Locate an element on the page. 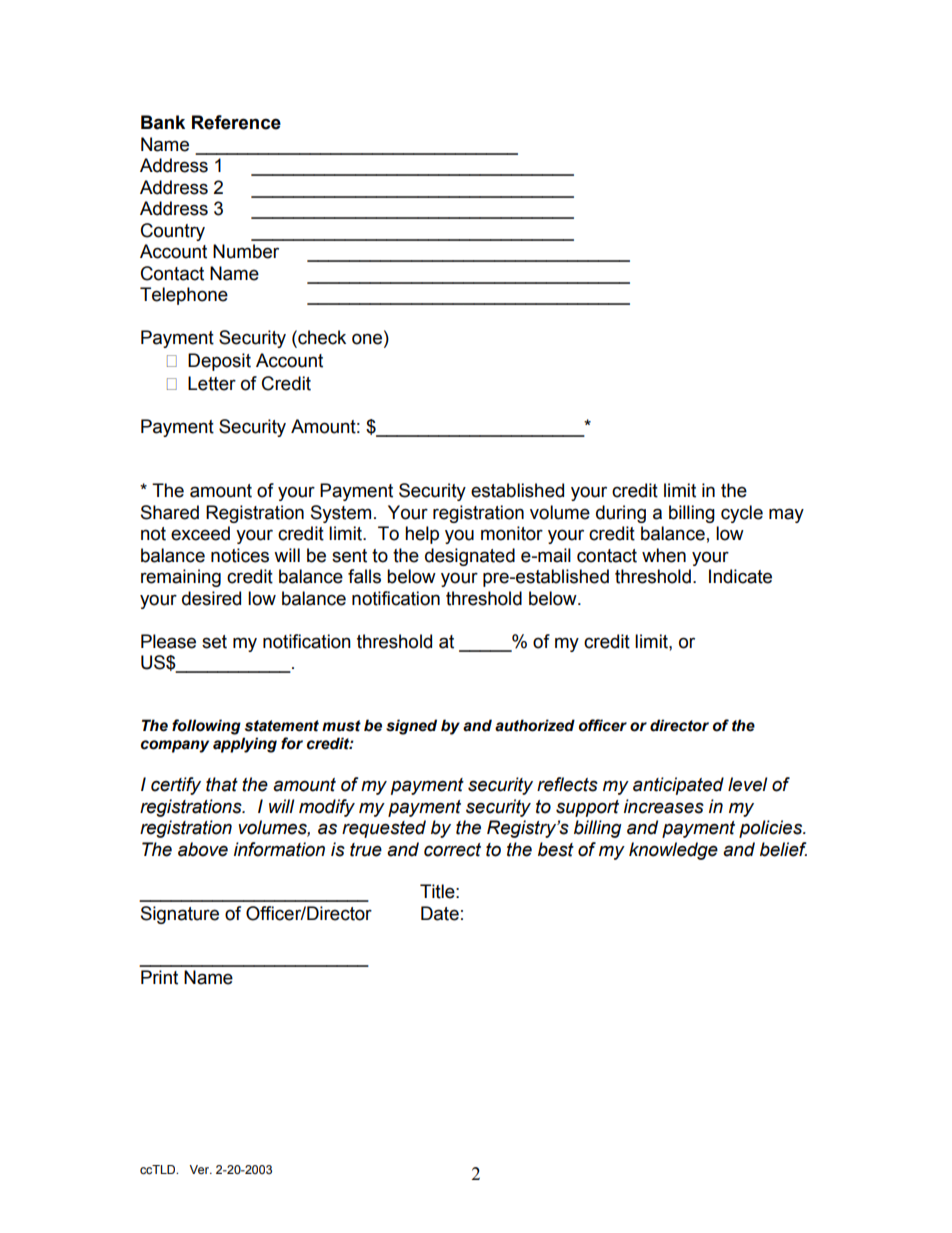  Reference is located at coordinates (236, 122).
